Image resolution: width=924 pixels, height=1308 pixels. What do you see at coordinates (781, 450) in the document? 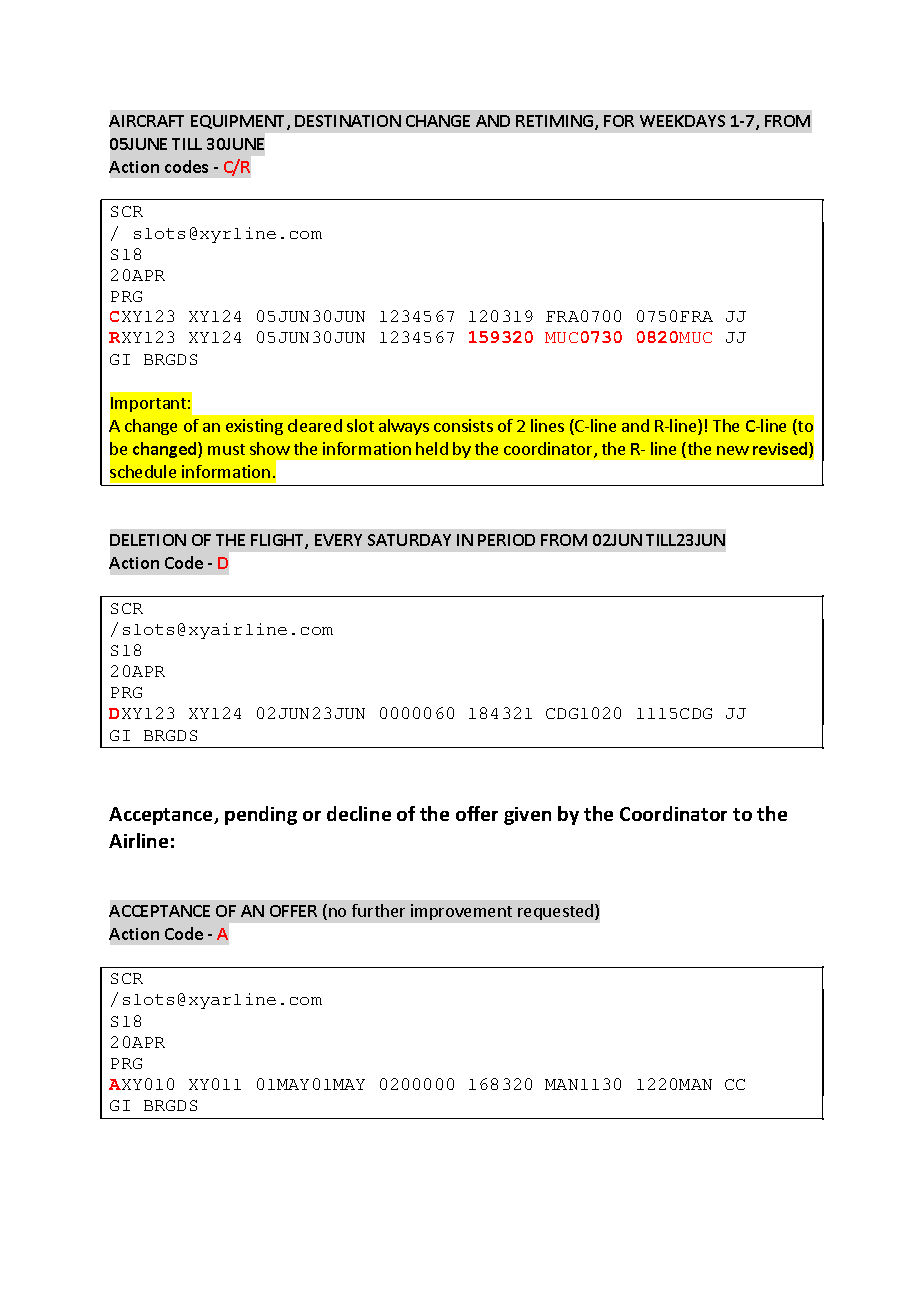
I see `revised` at bounding box center [781, 450].
